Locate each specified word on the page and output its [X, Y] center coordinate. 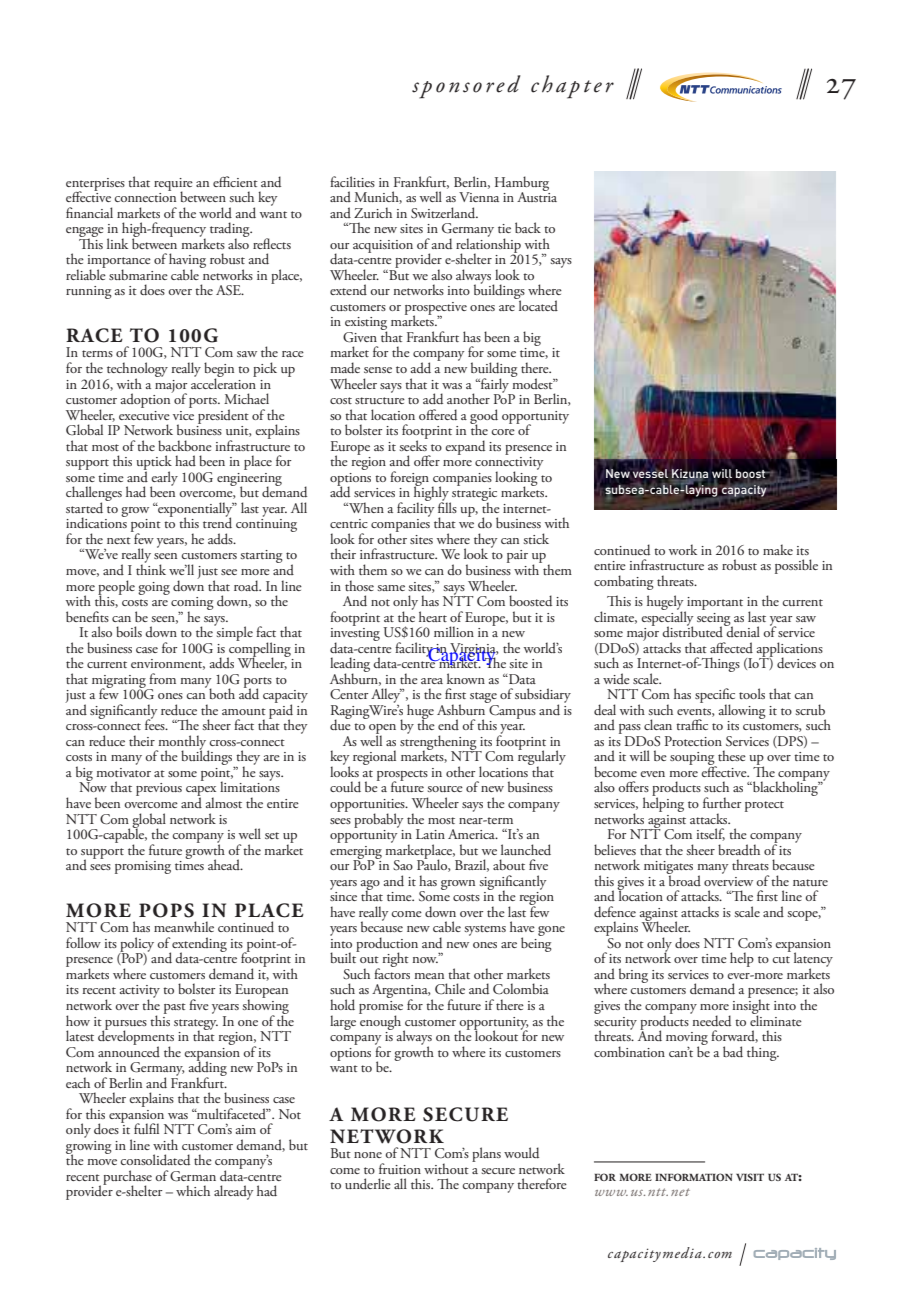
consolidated [155, 1160]
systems [485, 930]
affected [731, 647]
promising [143, 867]
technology [137, 370]
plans [486, 1154]
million [454, 631]
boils [129, 631]
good [484, 417]
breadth [739, 849]
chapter [572, 87]
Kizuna [689, 475]
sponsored [466, 87]
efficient [235, 181]
